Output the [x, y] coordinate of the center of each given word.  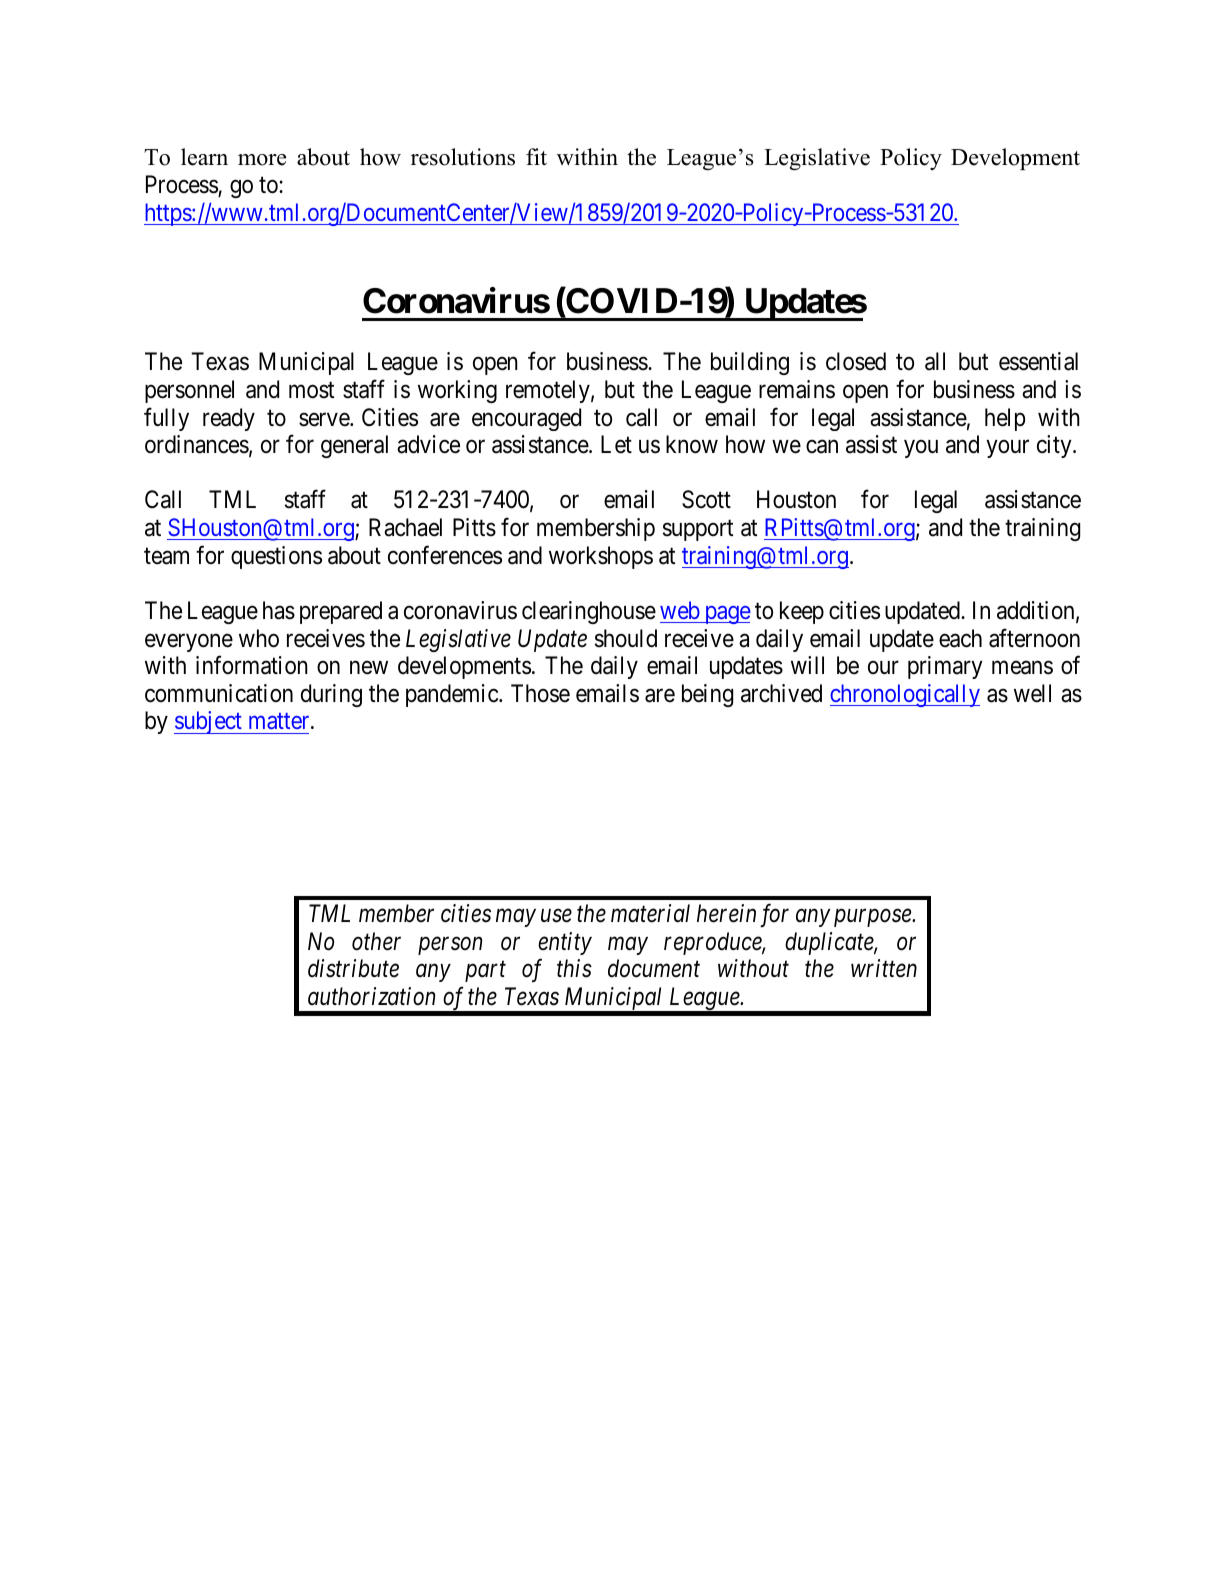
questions [276, 557]
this [574, 968]
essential [1038, 361]
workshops [601, 557]
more [262, 160]
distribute [353, 968]
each [960, 638]
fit [536, 156]
